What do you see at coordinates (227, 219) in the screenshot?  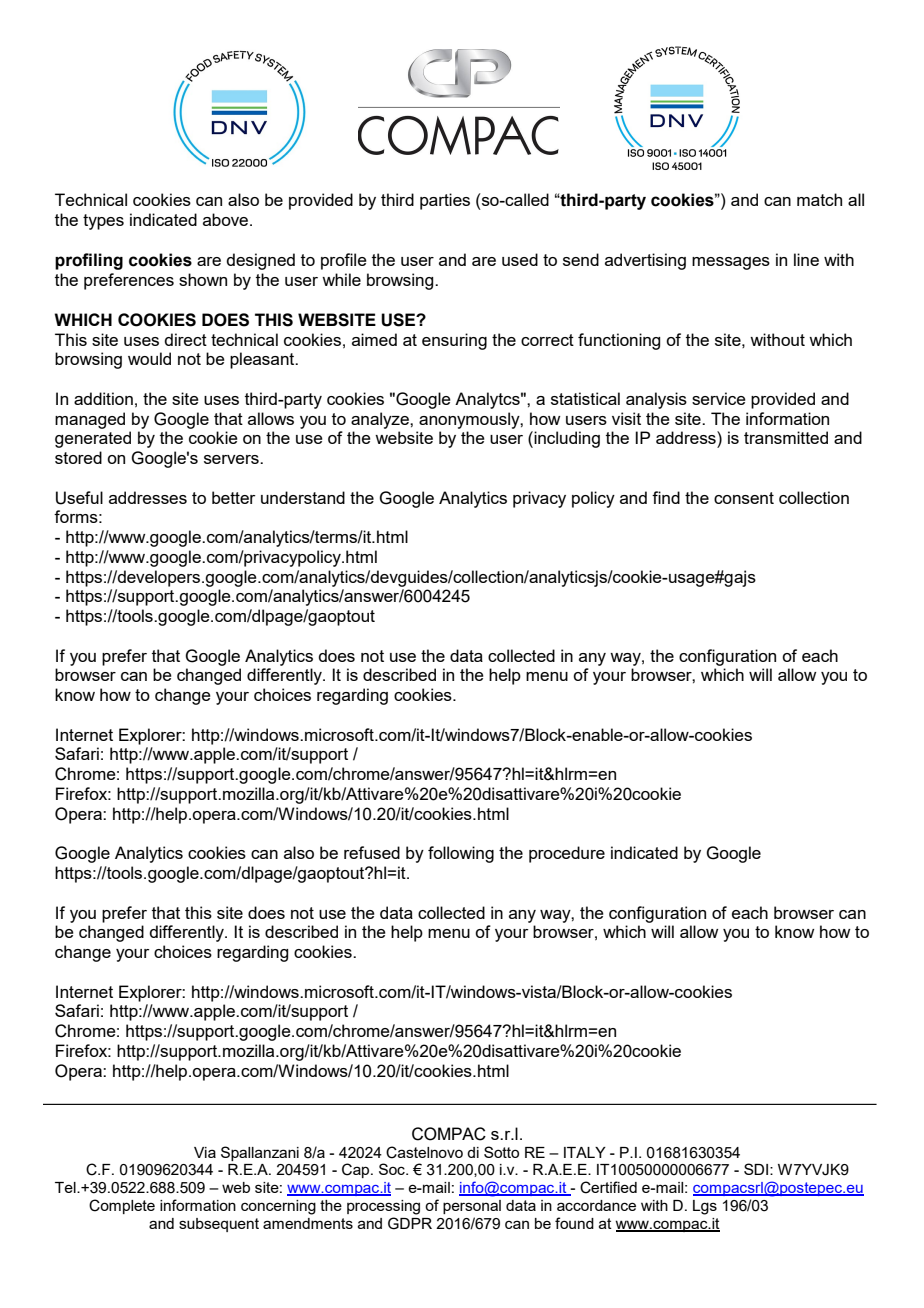 I see `above` at bounding box center [227, 219].
